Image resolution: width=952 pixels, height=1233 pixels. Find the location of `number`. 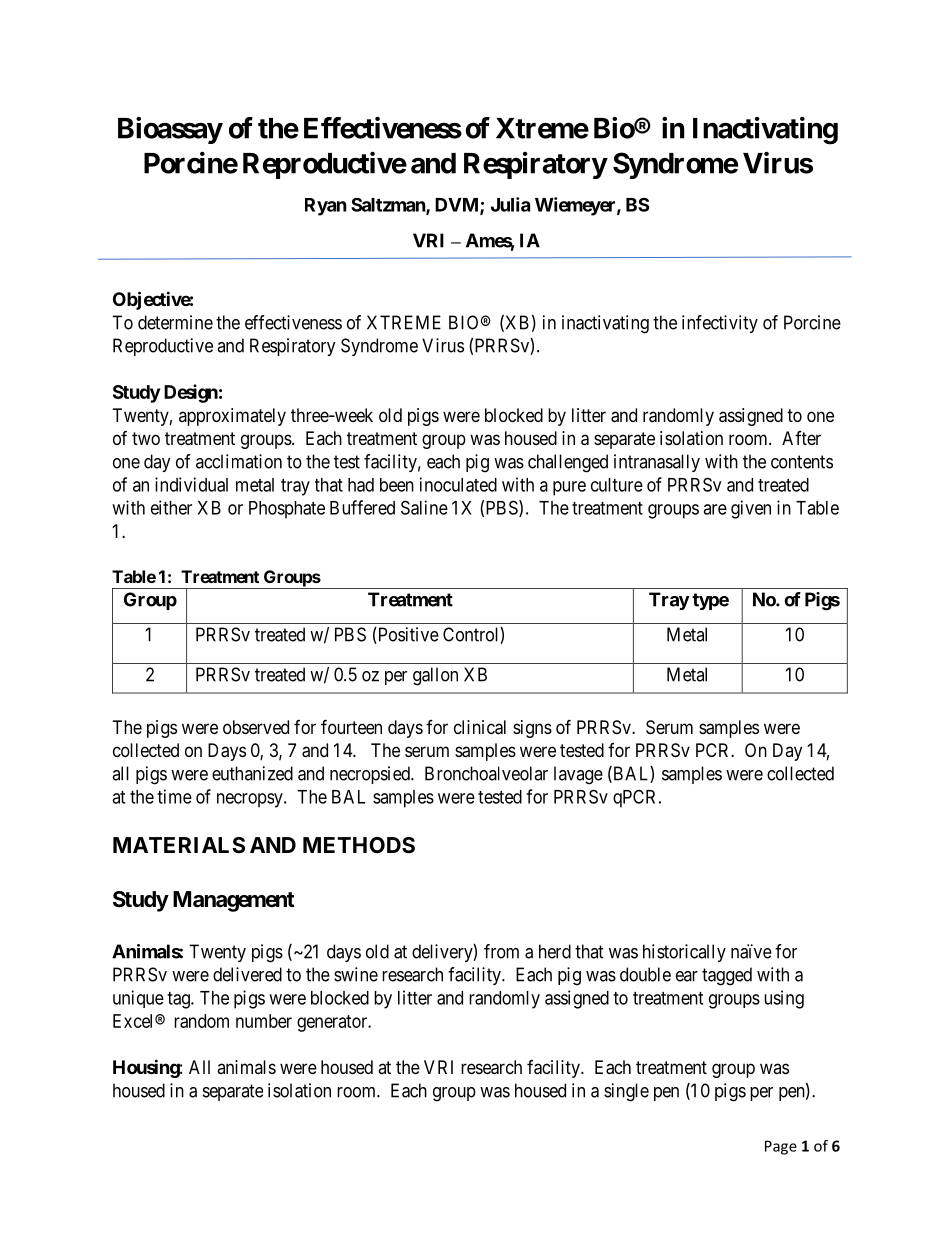

number is located at coordinates (264, 1021).
